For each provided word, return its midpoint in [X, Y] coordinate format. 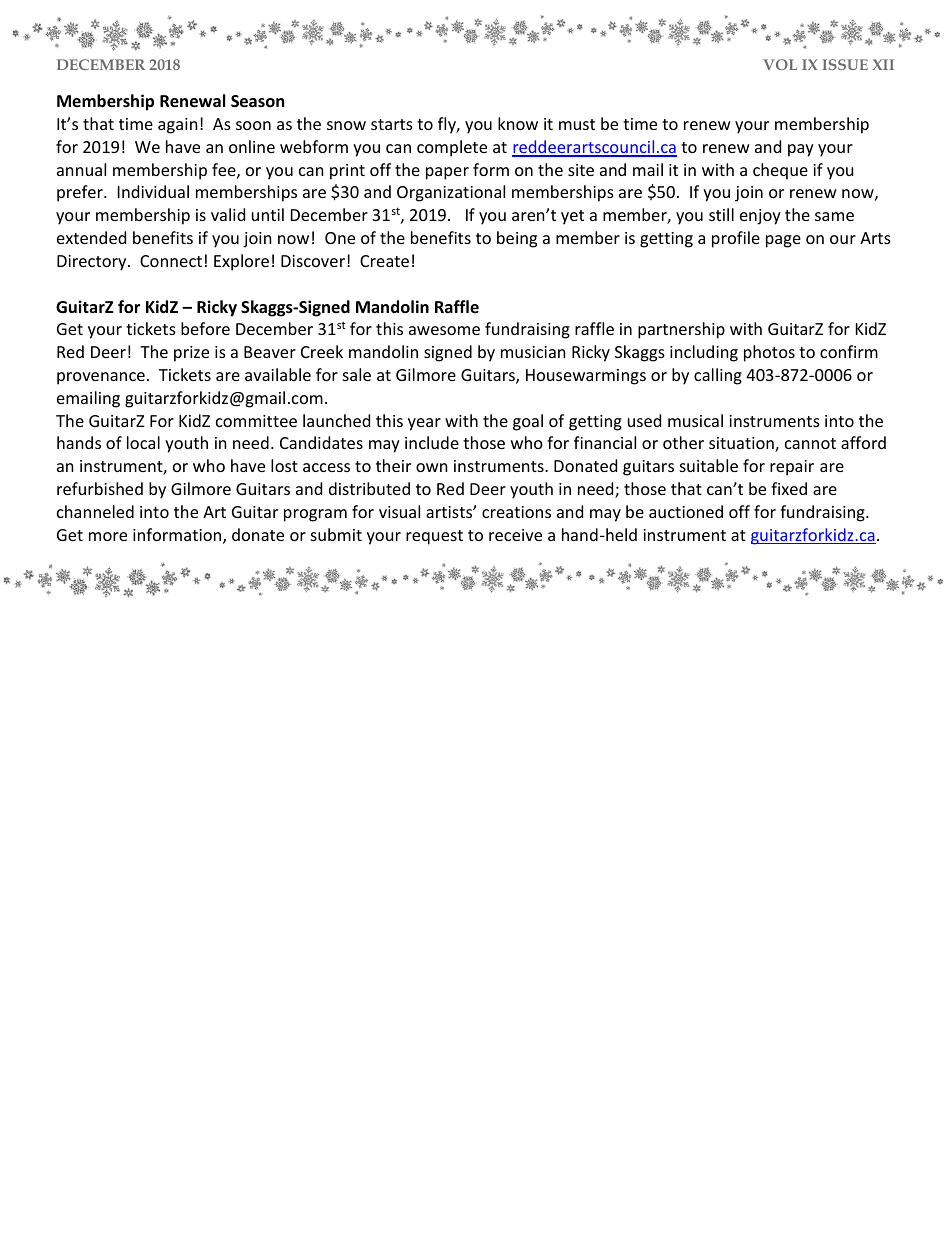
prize [191, 354]
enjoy [760, 217]
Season [257, 101]
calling [718, 376]
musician [533, 352]
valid [228, 214]
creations [516, 512]
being [517, 239]
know [518, 123]
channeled [95, 511]
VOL [780, 64]
